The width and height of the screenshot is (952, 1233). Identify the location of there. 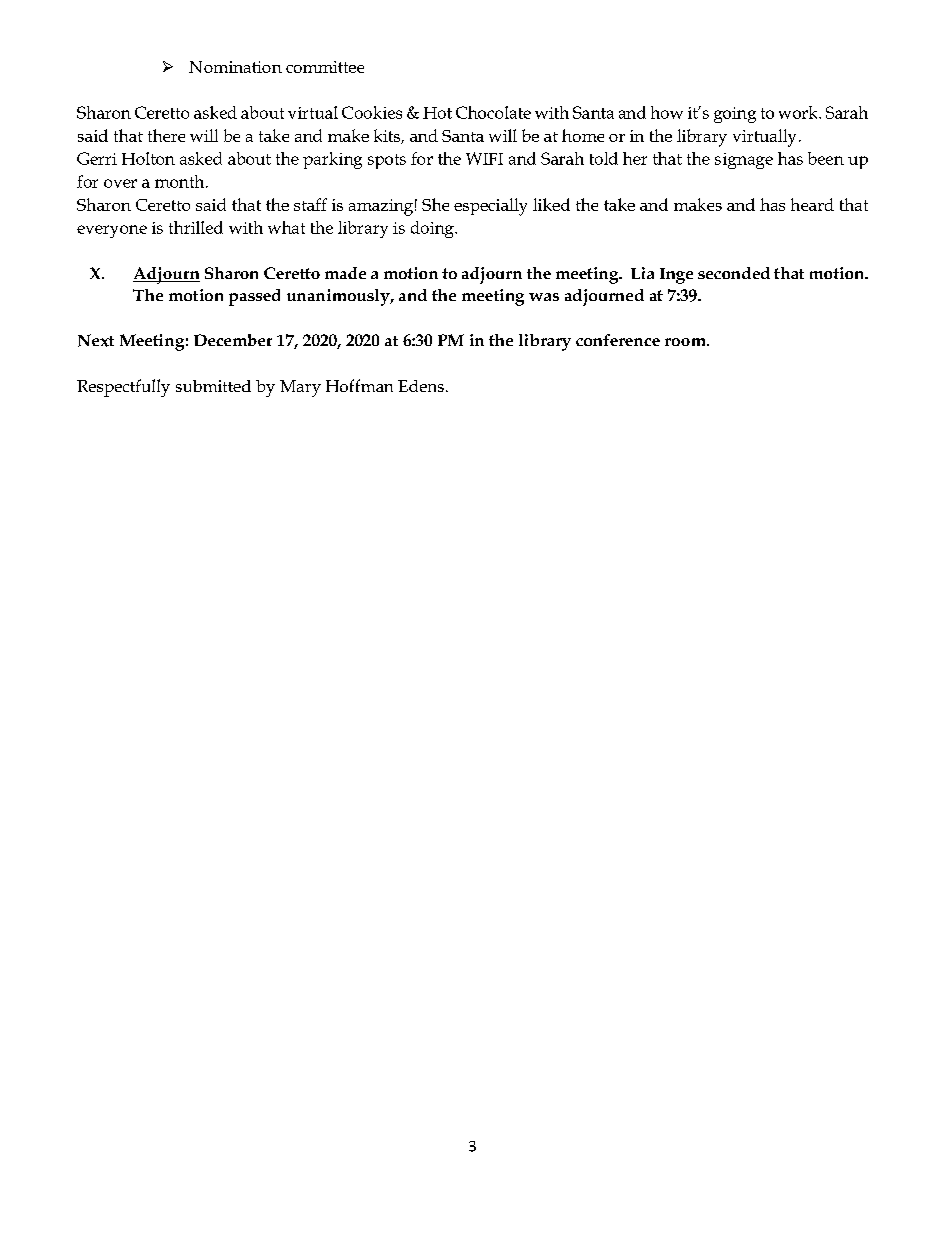
(166, 135).
